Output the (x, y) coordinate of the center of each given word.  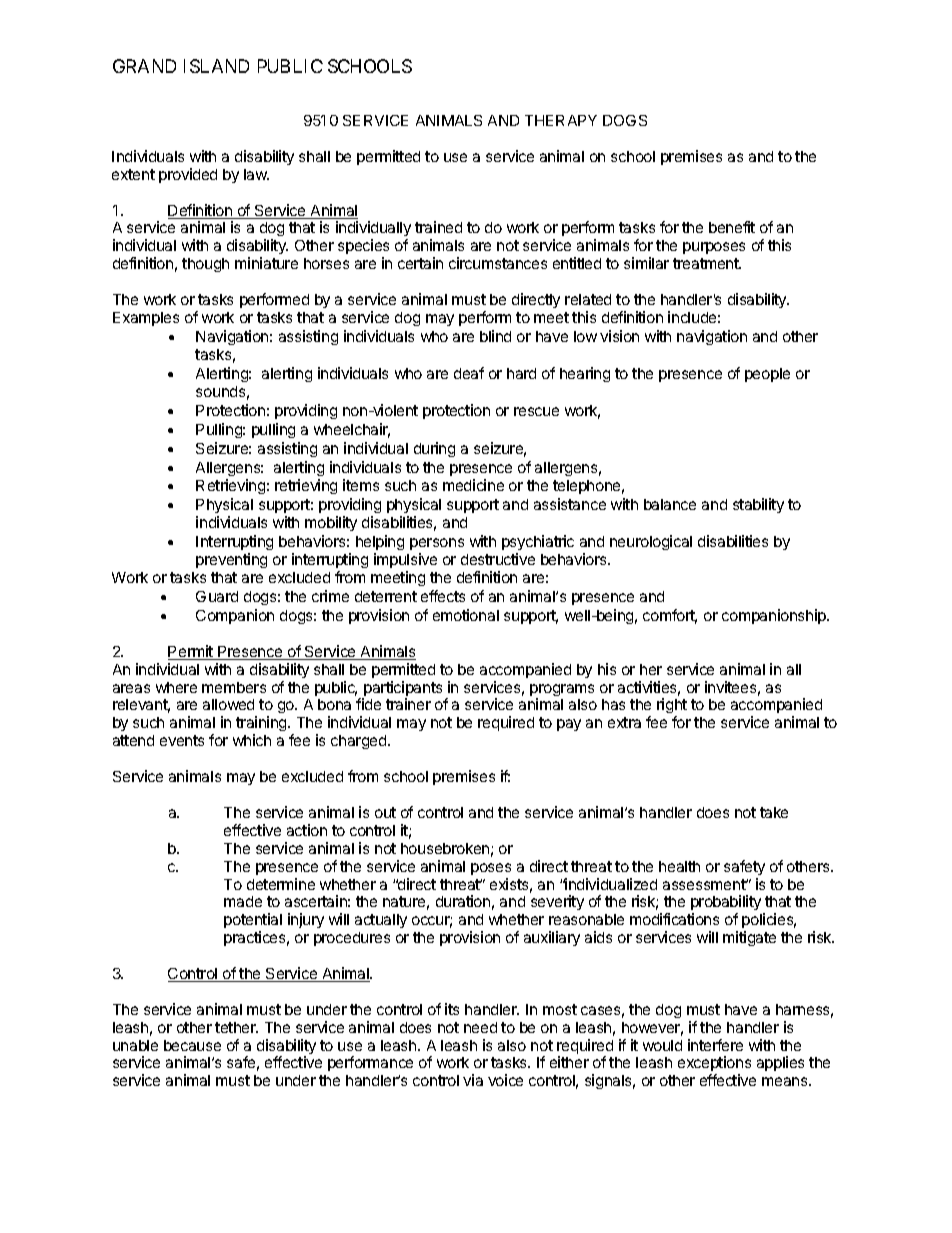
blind (495, 336)
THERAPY (561, 120)
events (182, 740)
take (774, 812)
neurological (651, 542)
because (192, 1045)
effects (443, 596)
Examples (146, 319)
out (385, 812)
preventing (231, 560)
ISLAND (216, 66)
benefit (732, 227)
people (767, 375)
